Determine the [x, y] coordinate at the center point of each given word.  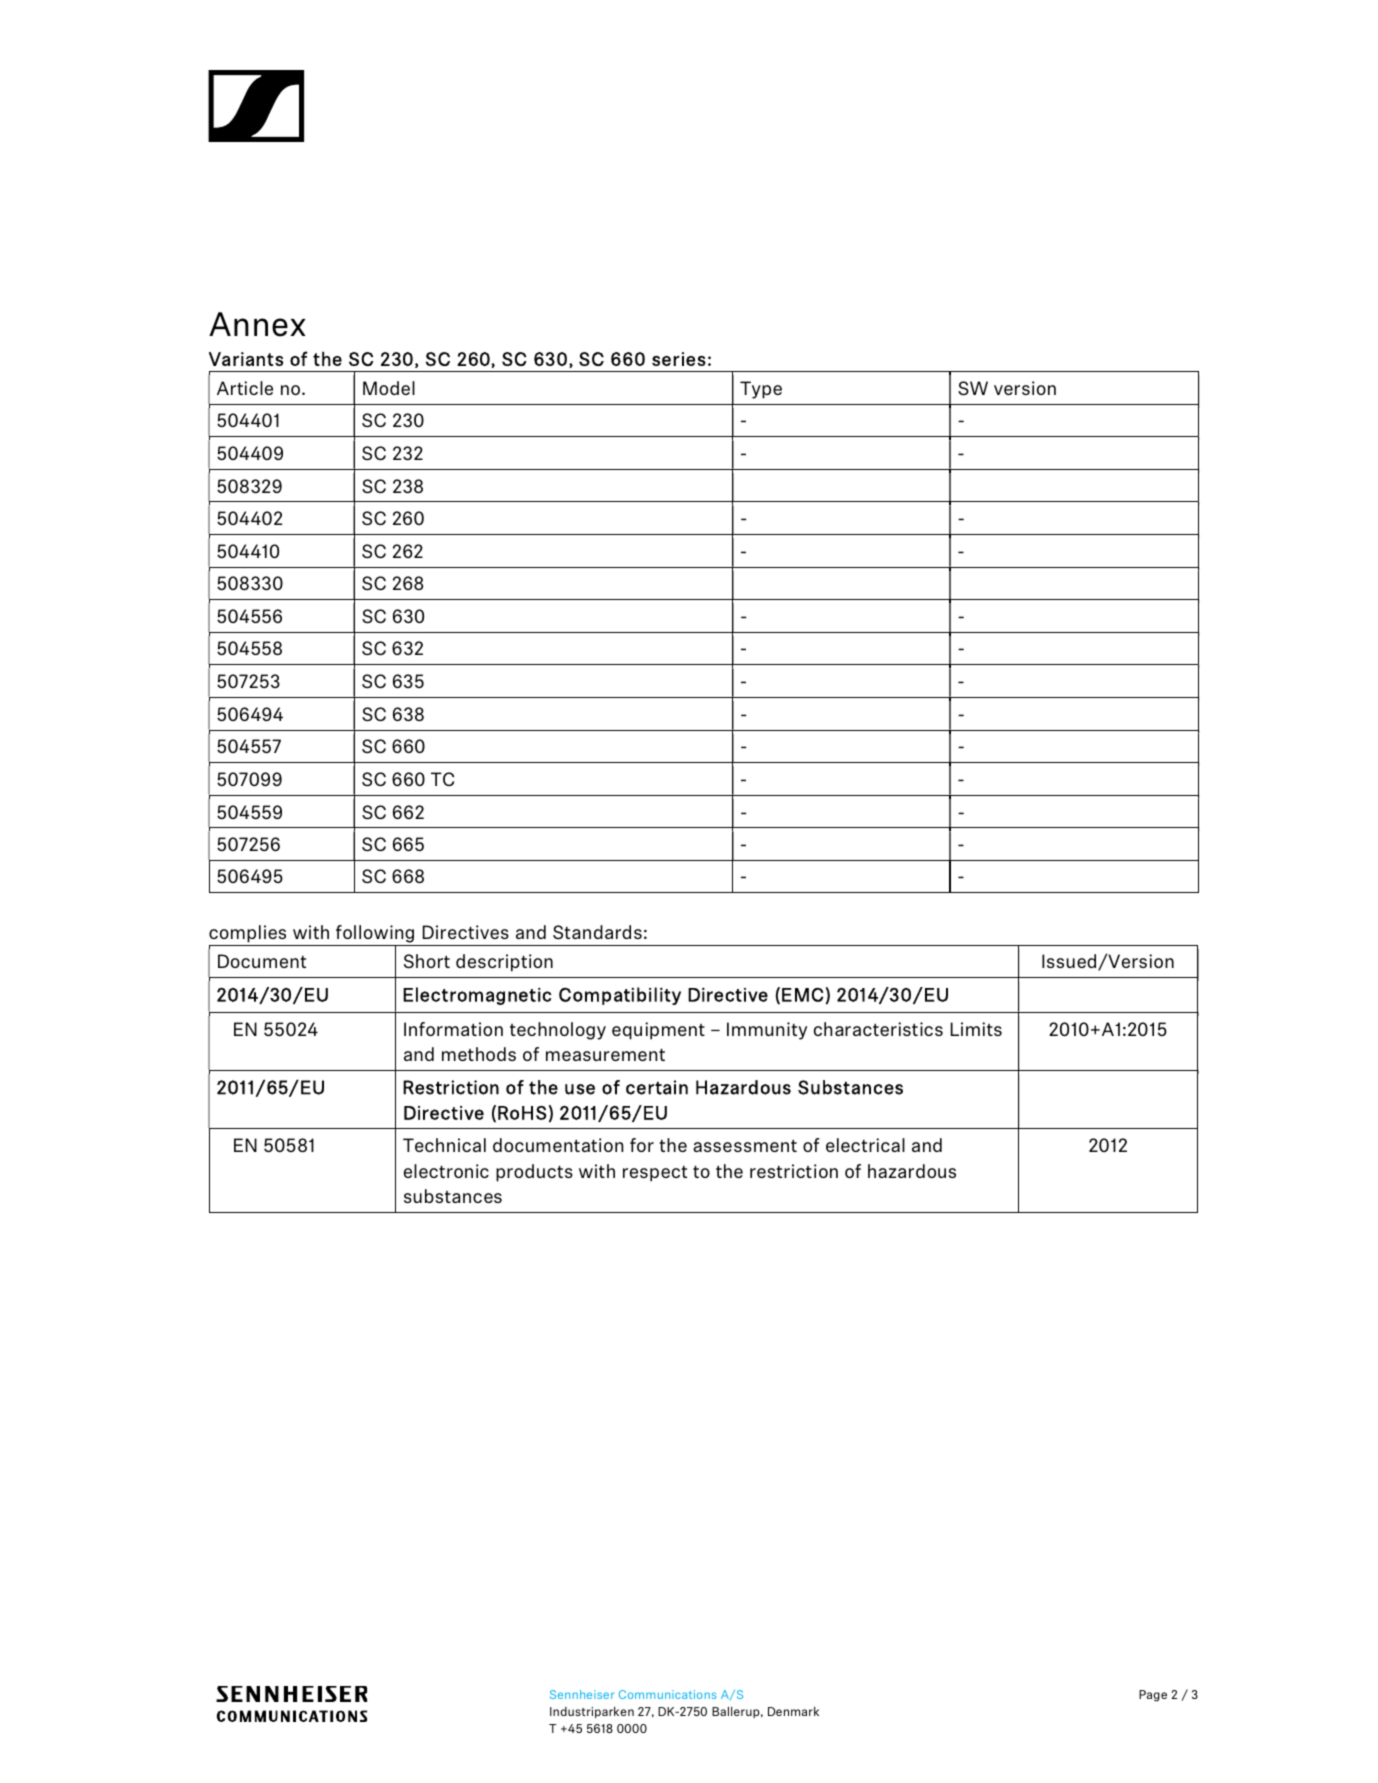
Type [761, 390]
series [679, 359]
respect [655, 1174]
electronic [446, 1171]
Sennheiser [582, 1694]
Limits [976, 1029]
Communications [667, 1694]
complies [247, 934]
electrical [865, 1145]
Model [389, 388]
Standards [597, 932]
